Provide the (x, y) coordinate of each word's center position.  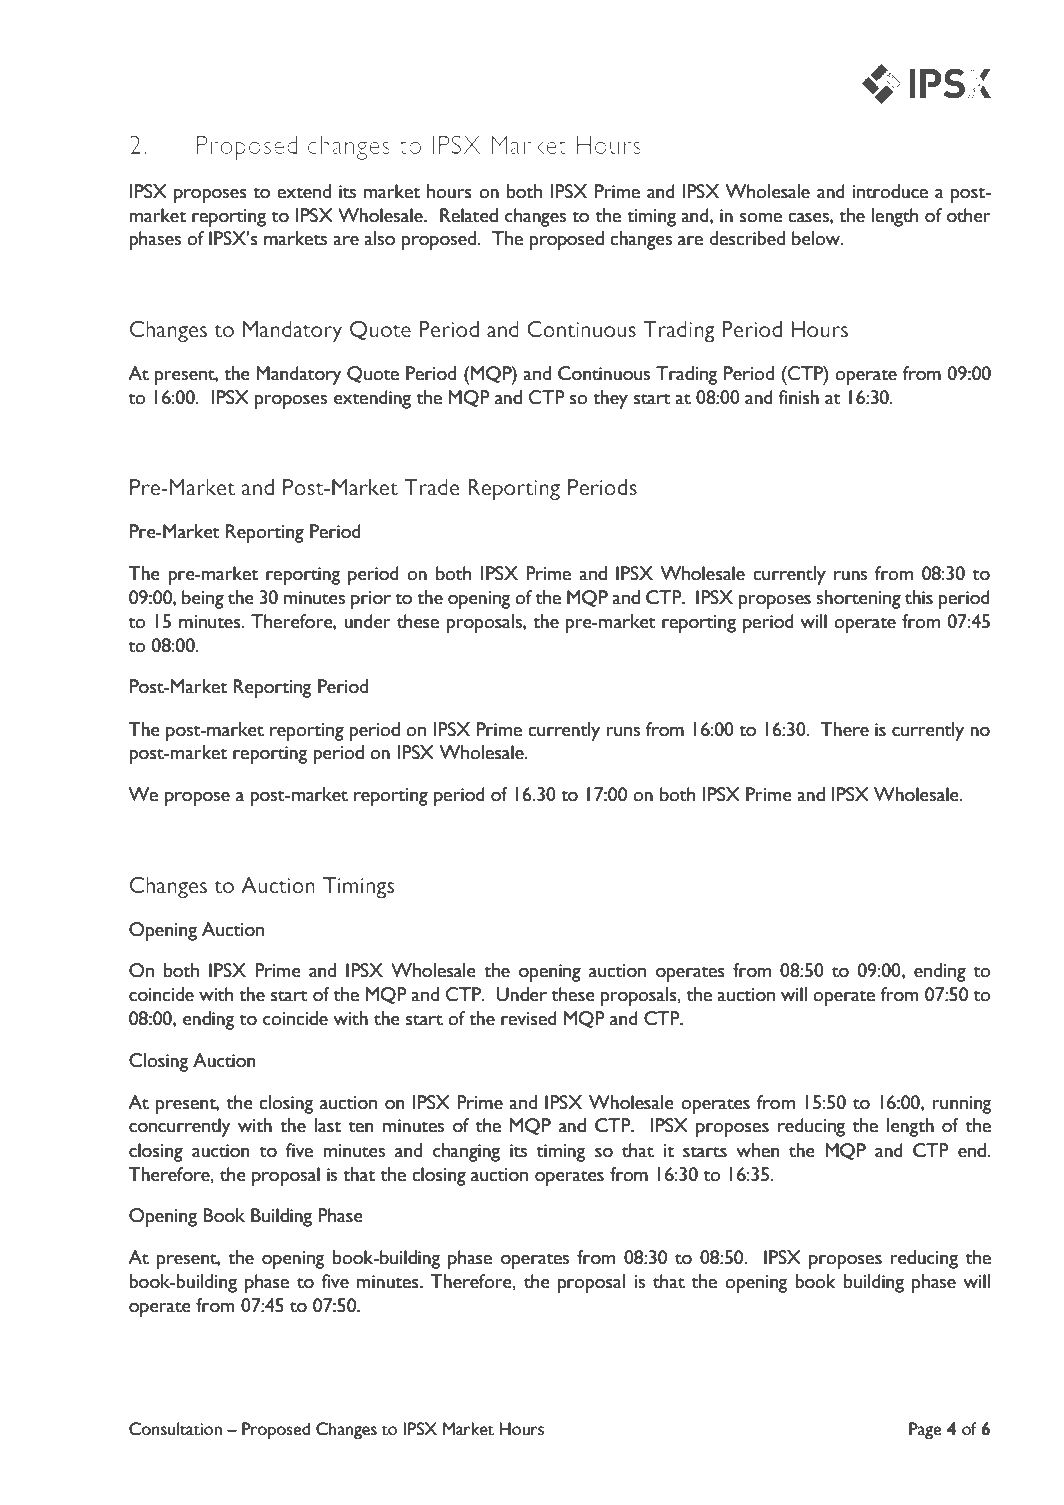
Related (469, 215)
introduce (890, 191)
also (379, 238)
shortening (858, 599)
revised (529, 1018)
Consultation (175, 1429)
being (203, 599)
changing (466, 1152)
